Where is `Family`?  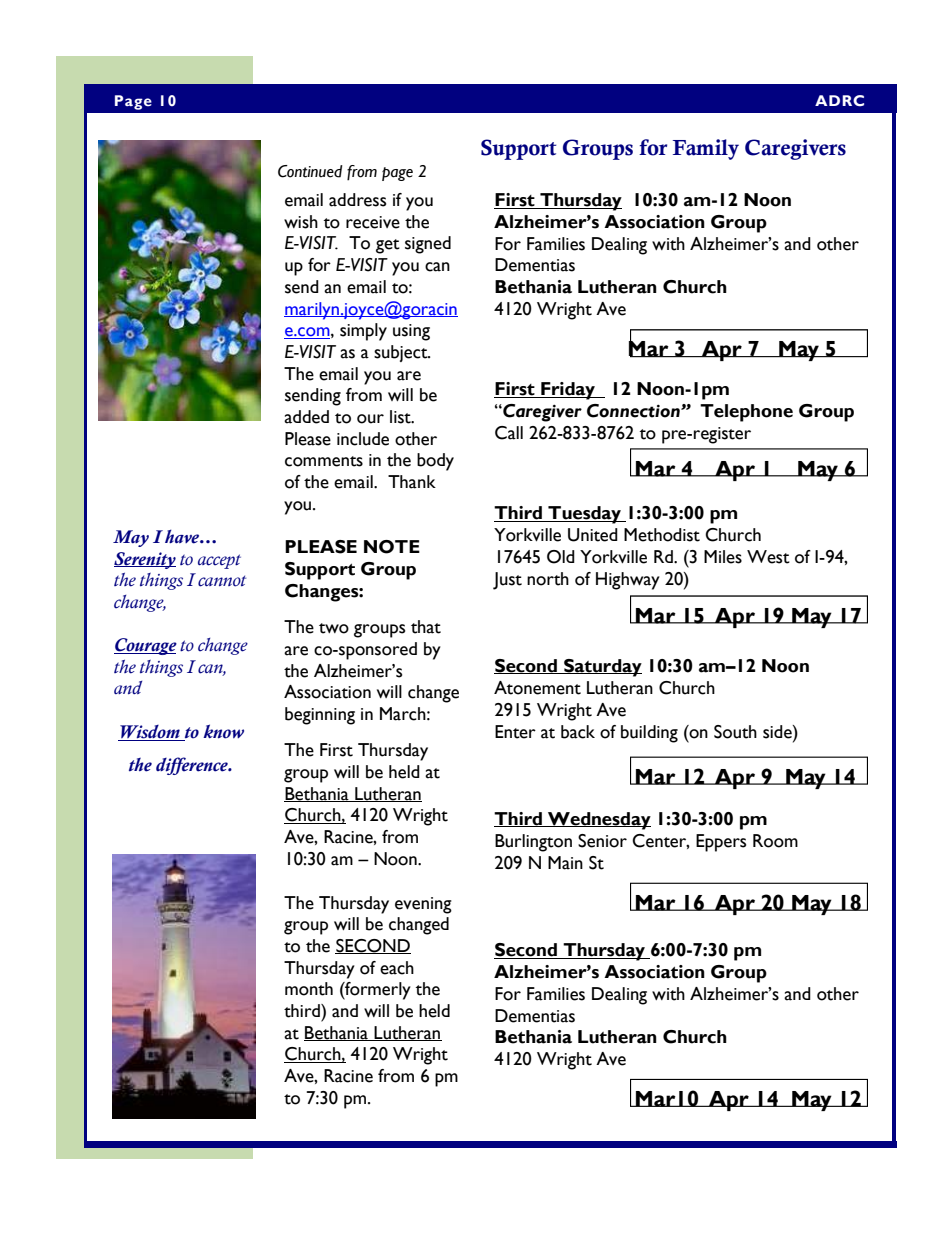
Family is located at coordinates (706, 149).
